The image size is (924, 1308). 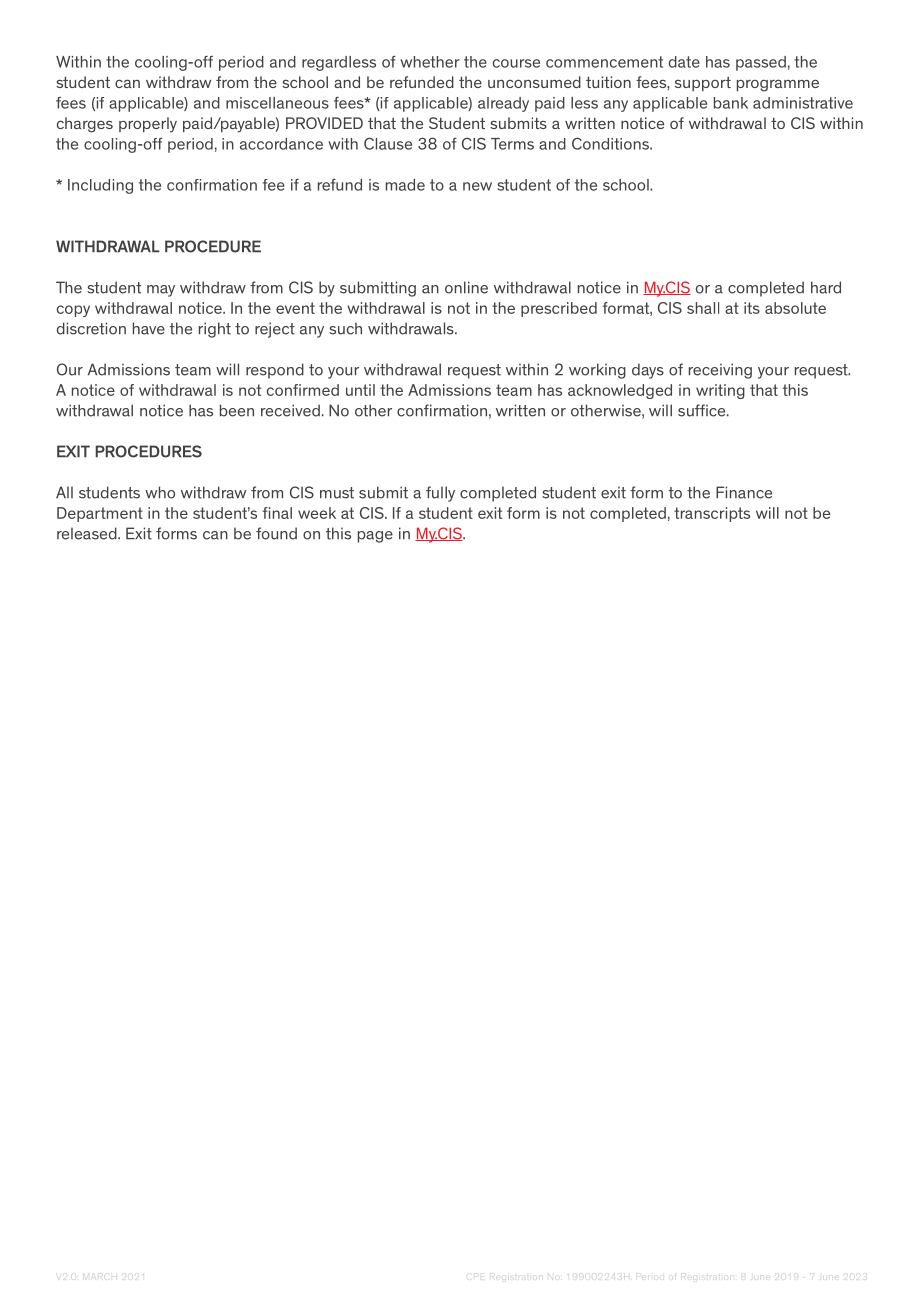 What do you see at coordinates (149, 328) in the screenshot?
I see `have` at bounding box center [149, 328].
